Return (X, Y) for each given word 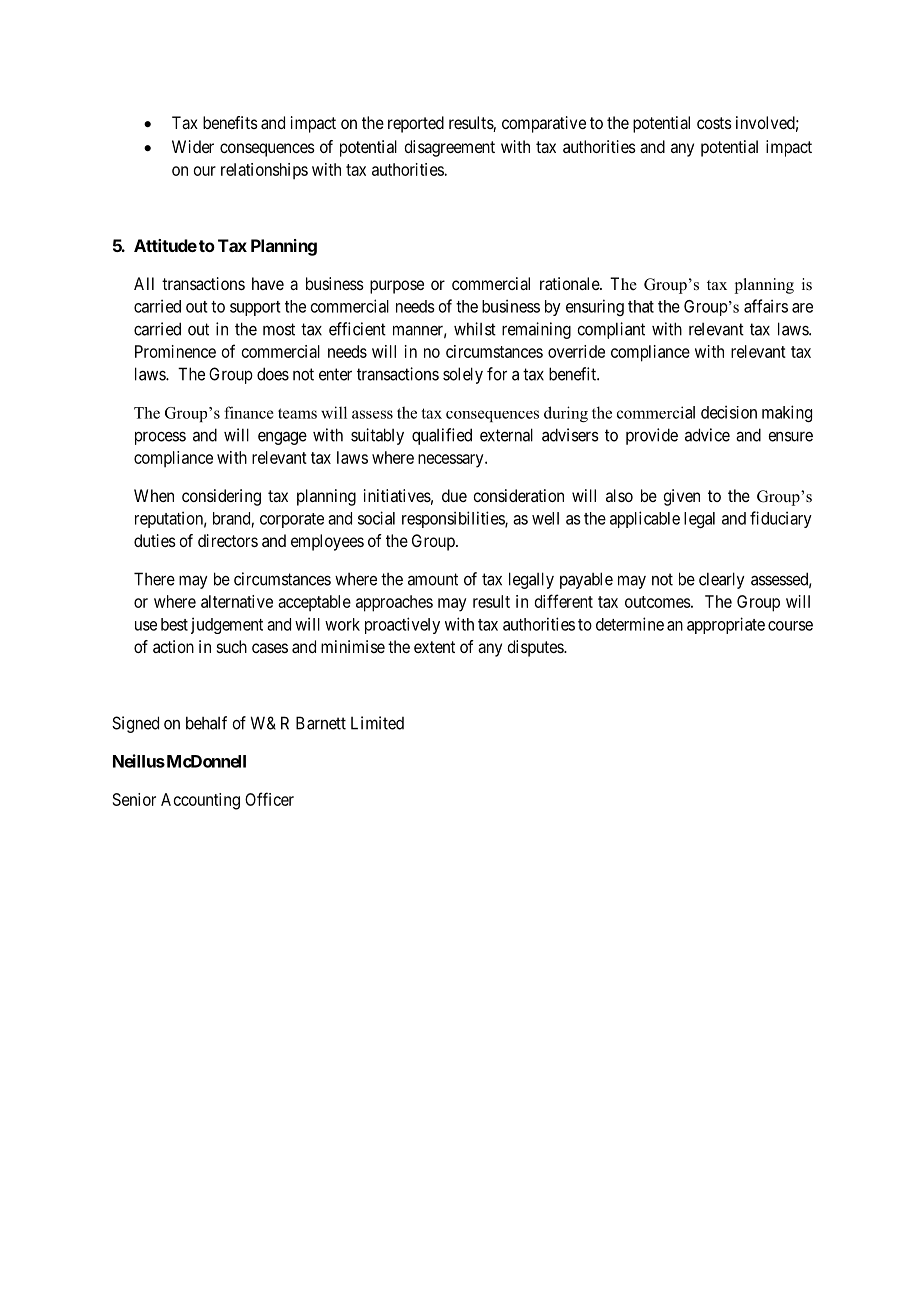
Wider (193, 146)
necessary (452, 461)
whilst (475, 329)
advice (707, 435)
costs (714, 123)
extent (434, 647)
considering (221, 497)
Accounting (200, 801)
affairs (766, 306)
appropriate (726, 625)
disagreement (449, 148)
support (255, 308)
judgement (227, 625)
